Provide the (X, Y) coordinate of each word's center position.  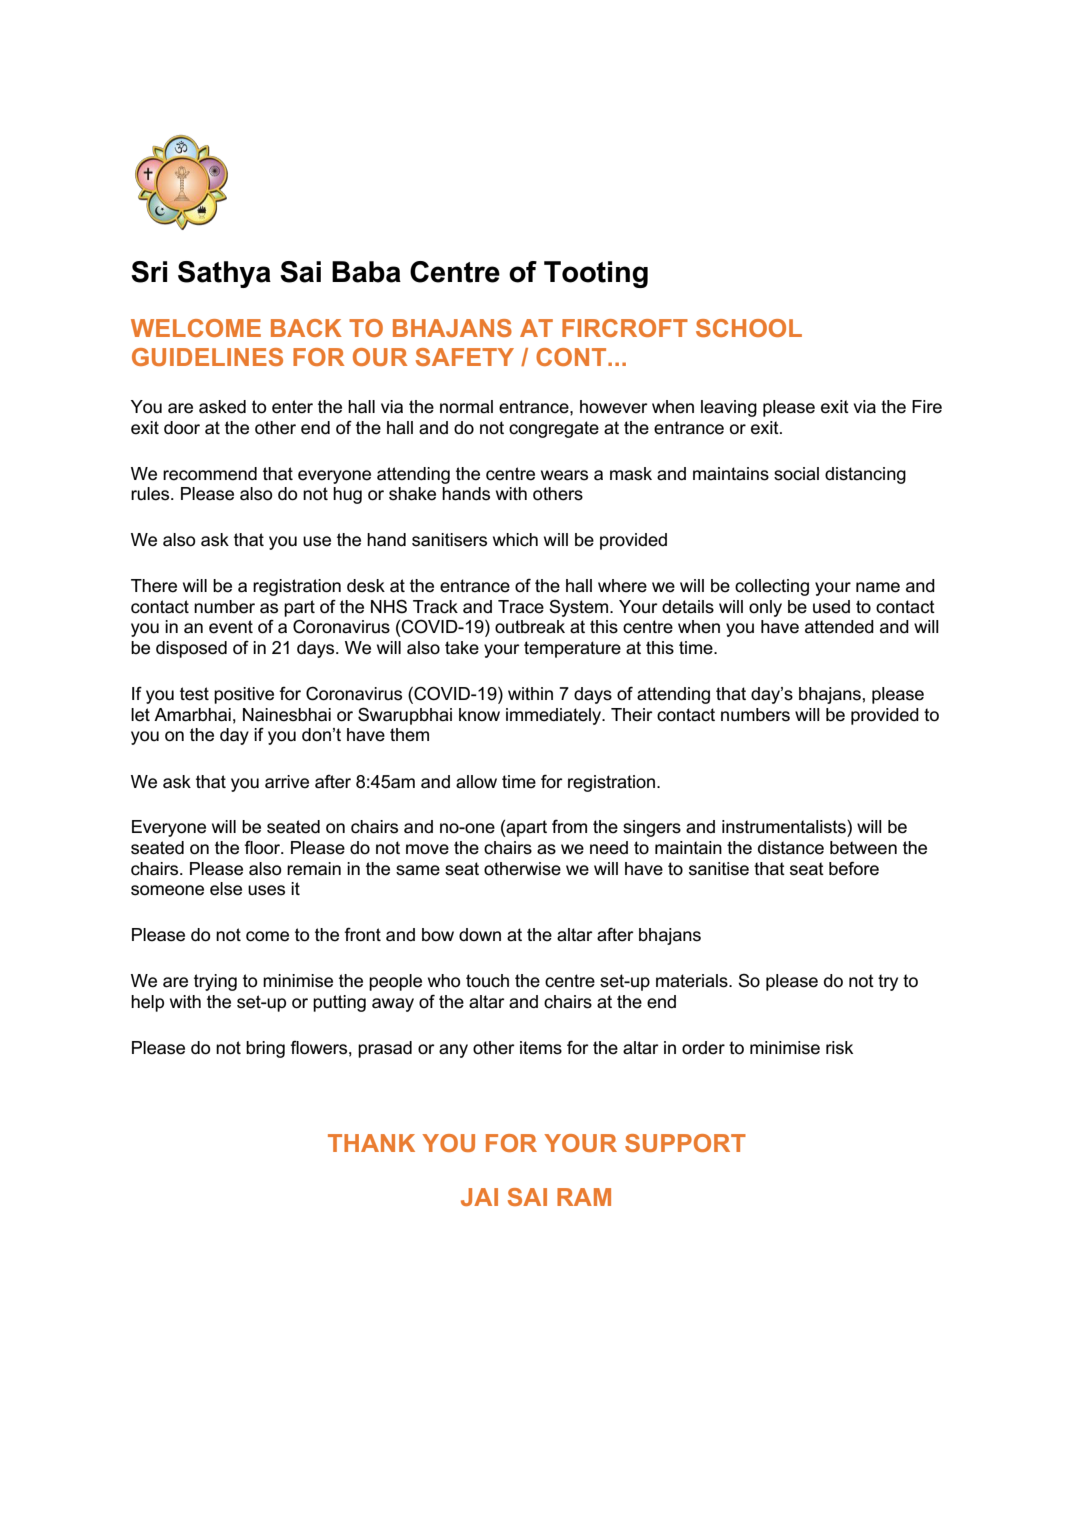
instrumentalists (785, 827)
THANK (371, 1143)
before (854, 868)
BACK (306, 328)
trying (215, 982)
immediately (555, 716)
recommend (210, 474)
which (515, 540)
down (480, 935)
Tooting (596, 274)
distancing (865, 475)
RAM (584, 1197)
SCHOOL (749, 328)
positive (244, 695)
